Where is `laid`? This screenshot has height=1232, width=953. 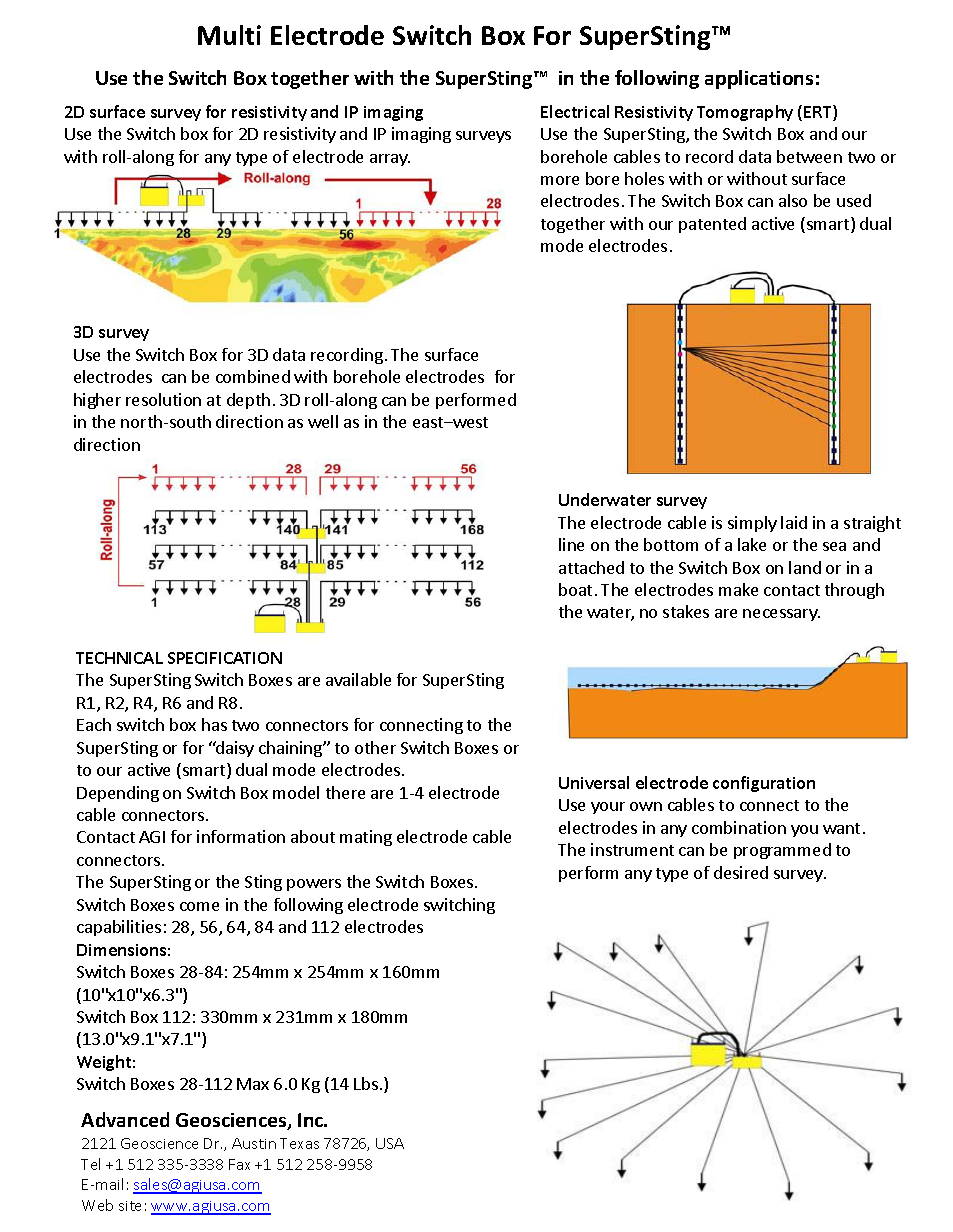 laid is located at coordinates (794, 522).
